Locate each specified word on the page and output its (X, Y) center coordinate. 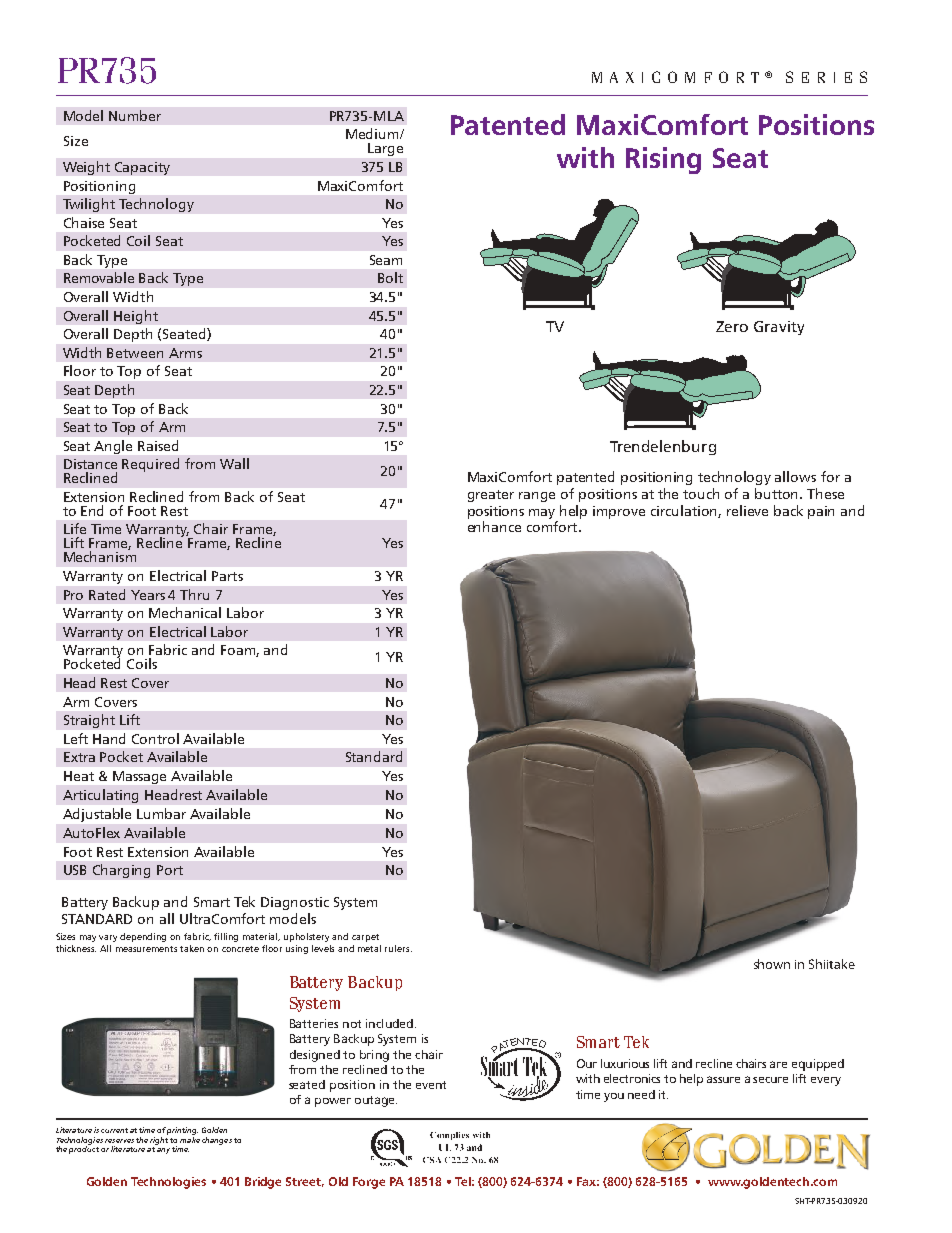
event (431, 1085)
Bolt (390, 277)
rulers (398, 948)
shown (772, 964)
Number (135, 115)
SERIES (826, 77)
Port (170, 870)
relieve (747, 510)
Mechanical (185, 612)
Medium (373, 133)
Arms (185, 353)
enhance (494, 526)
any (163, 1151)
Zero (732, 326)
